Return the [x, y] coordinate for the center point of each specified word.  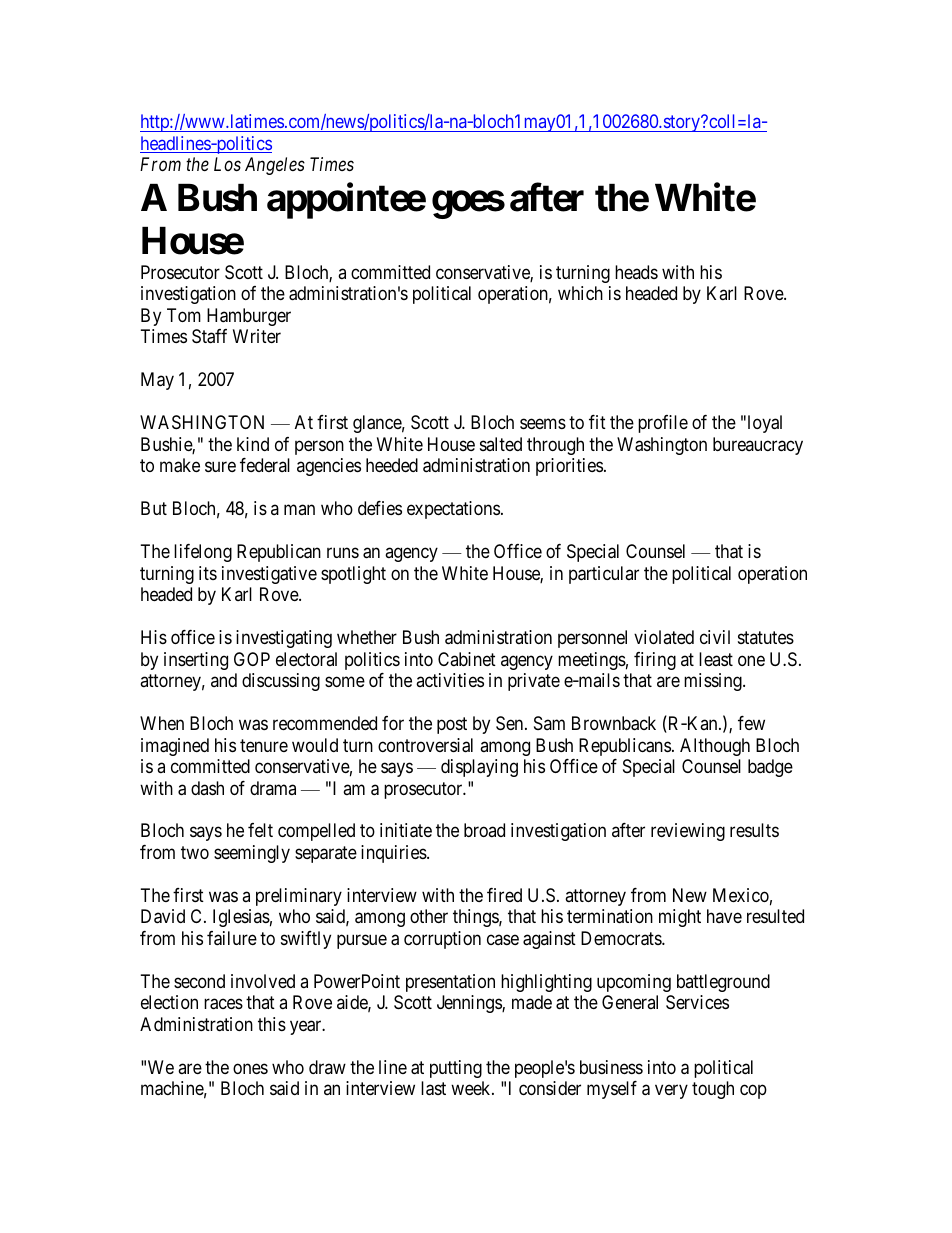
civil [715, 637]
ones [250, 1068]
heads [636, 272]
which [580, 293]
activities [450, 680]
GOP [252, 659]
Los [227, 164]
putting [456, 1069]
